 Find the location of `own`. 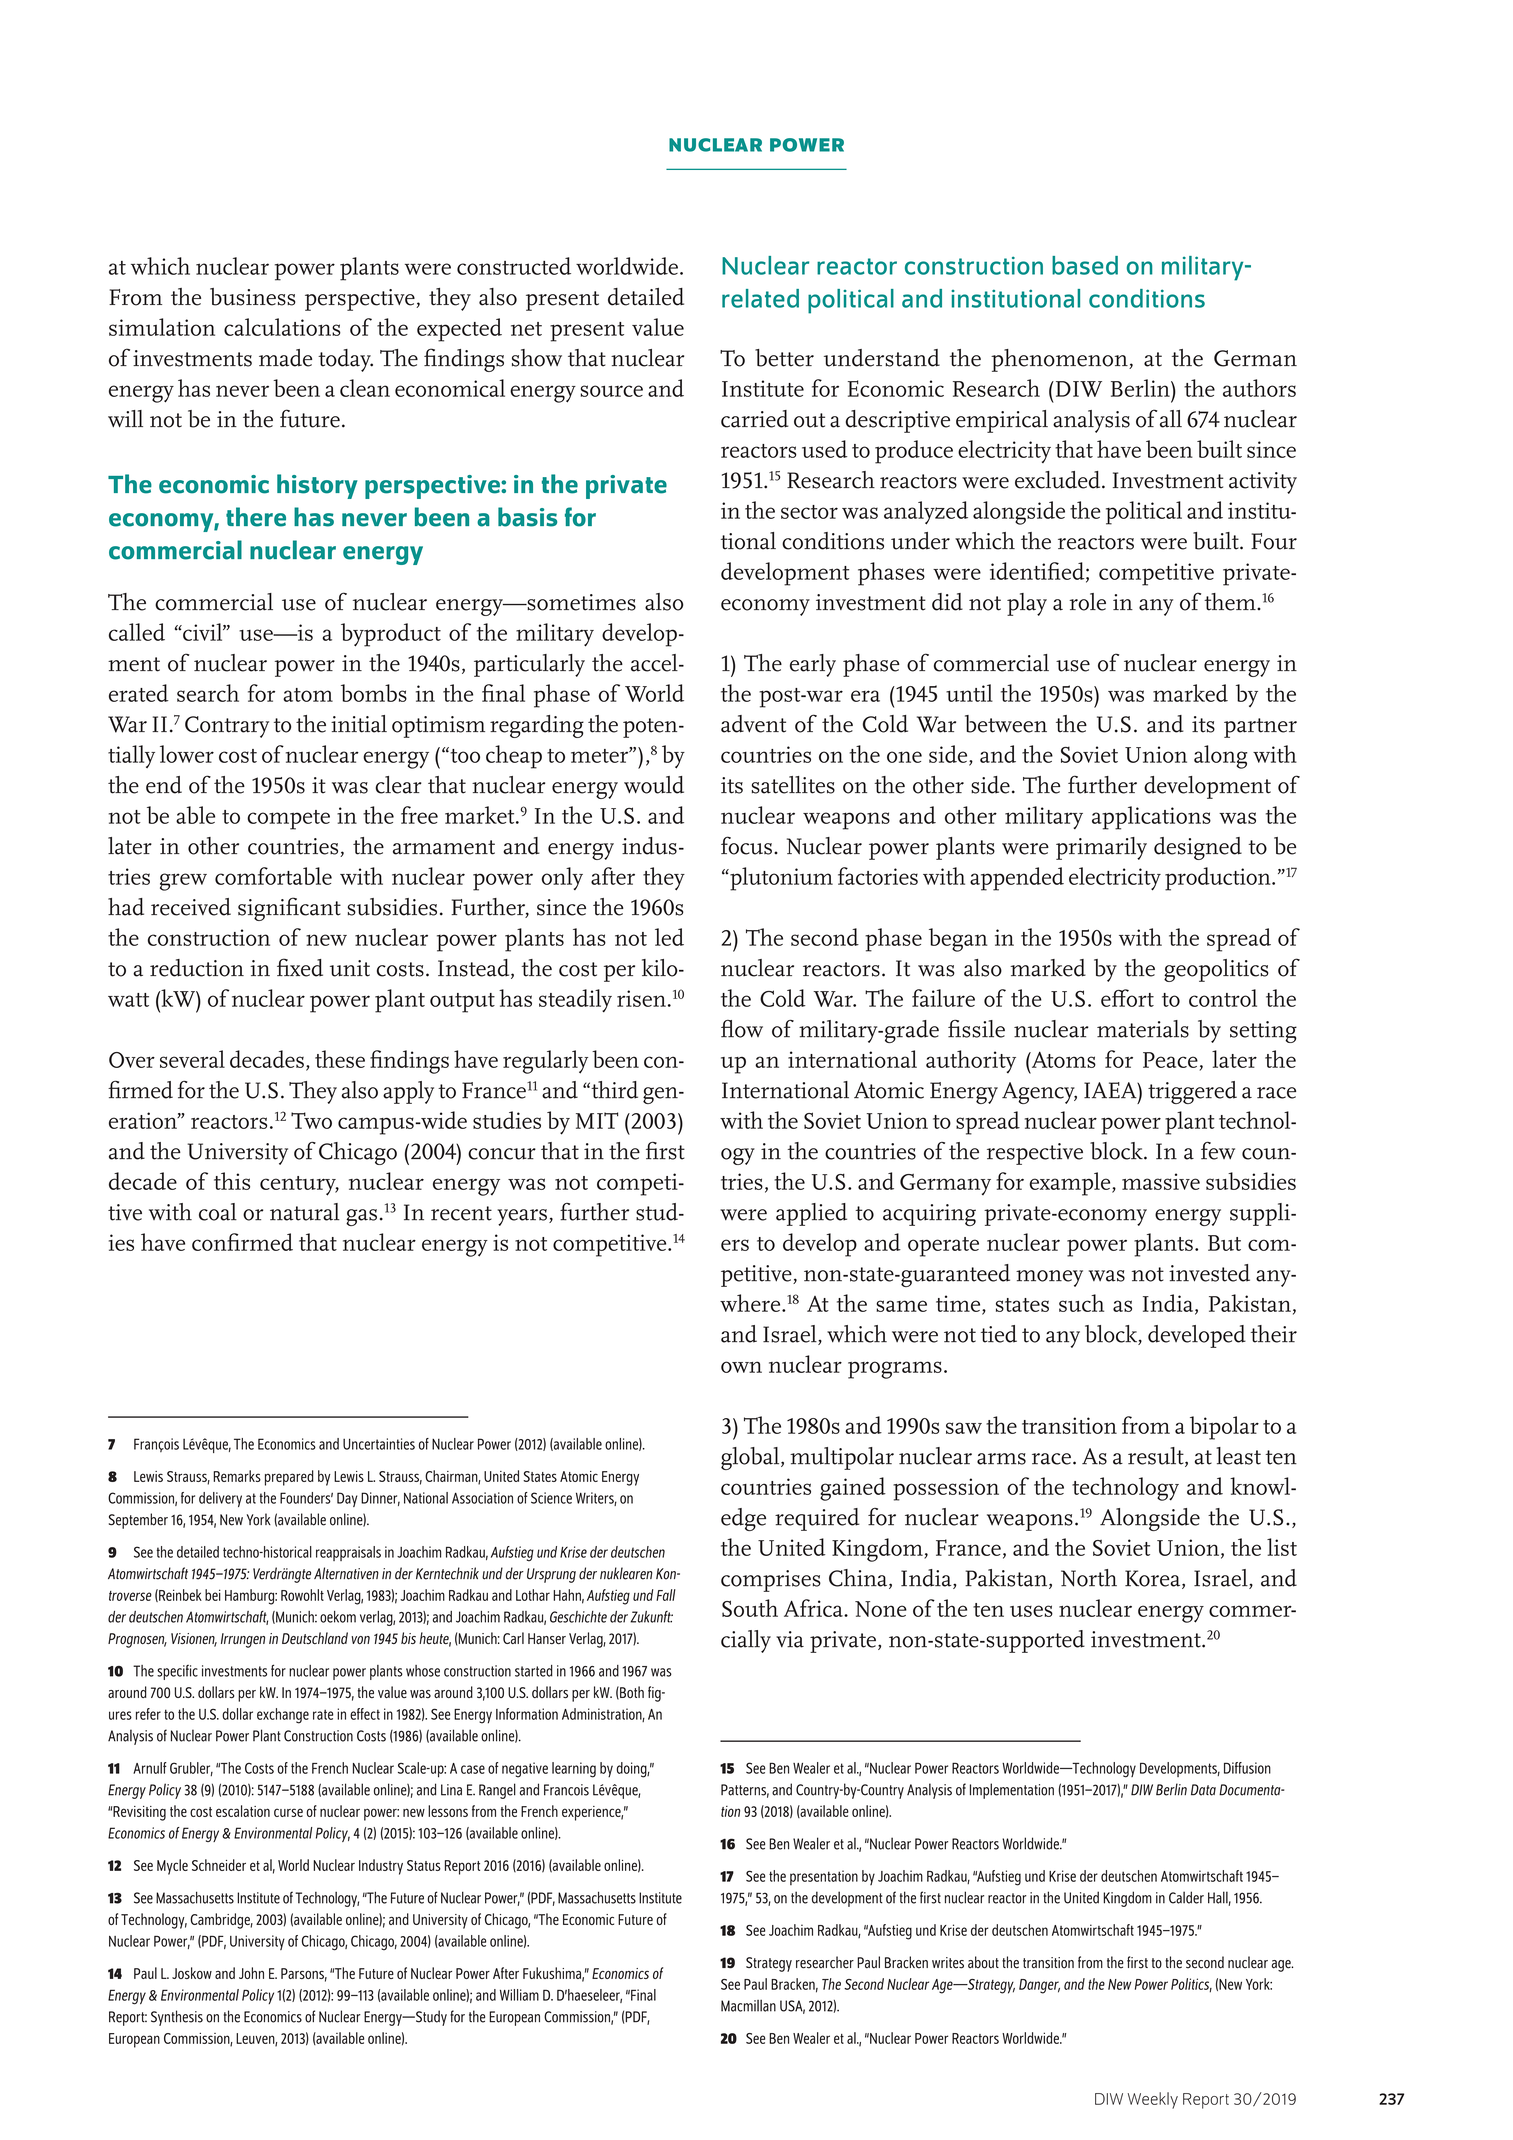

own is located at coordinates (741, 1367).
